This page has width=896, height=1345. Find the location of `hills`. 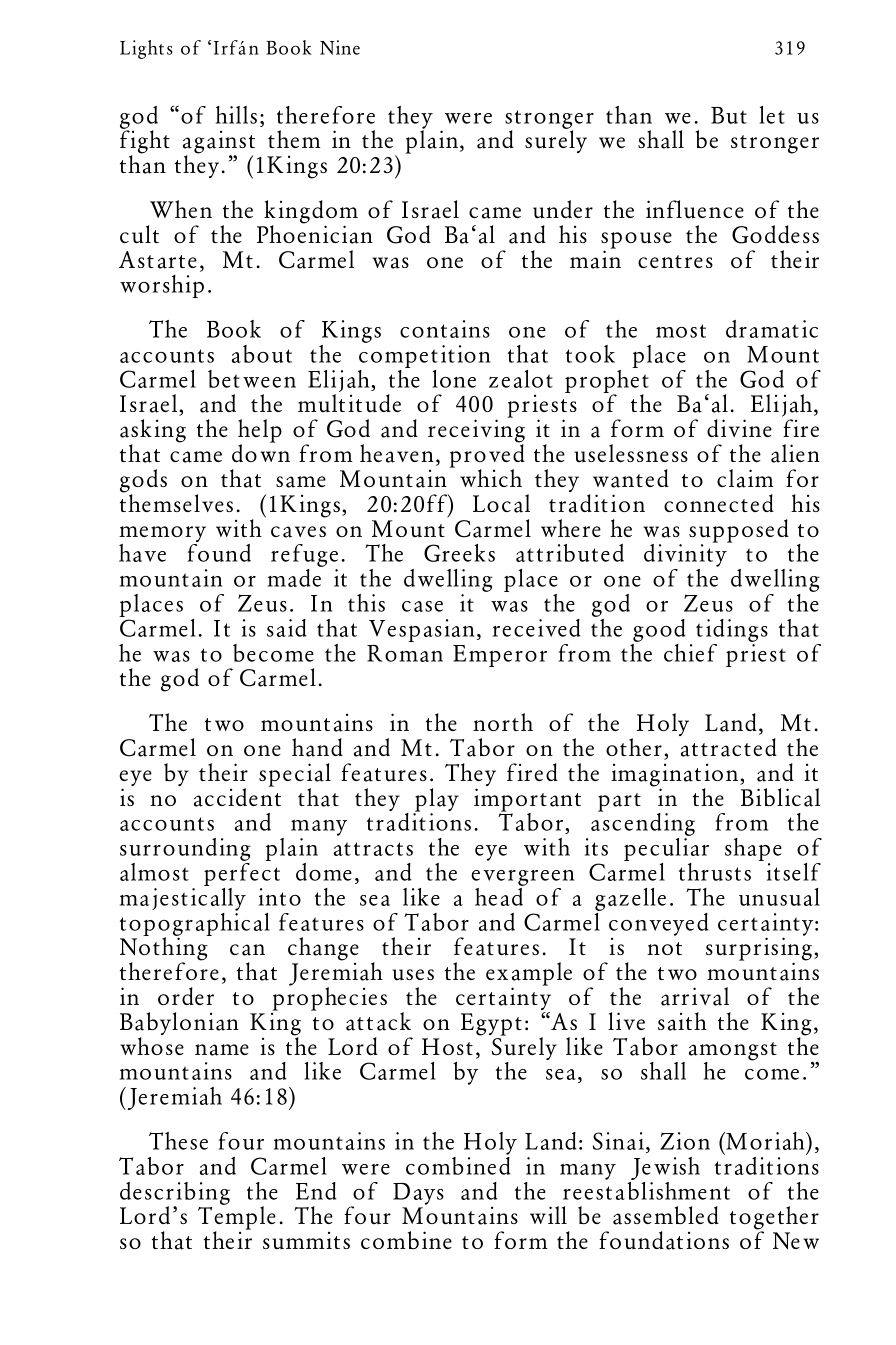

hills is located at coordinates (236, 115).
